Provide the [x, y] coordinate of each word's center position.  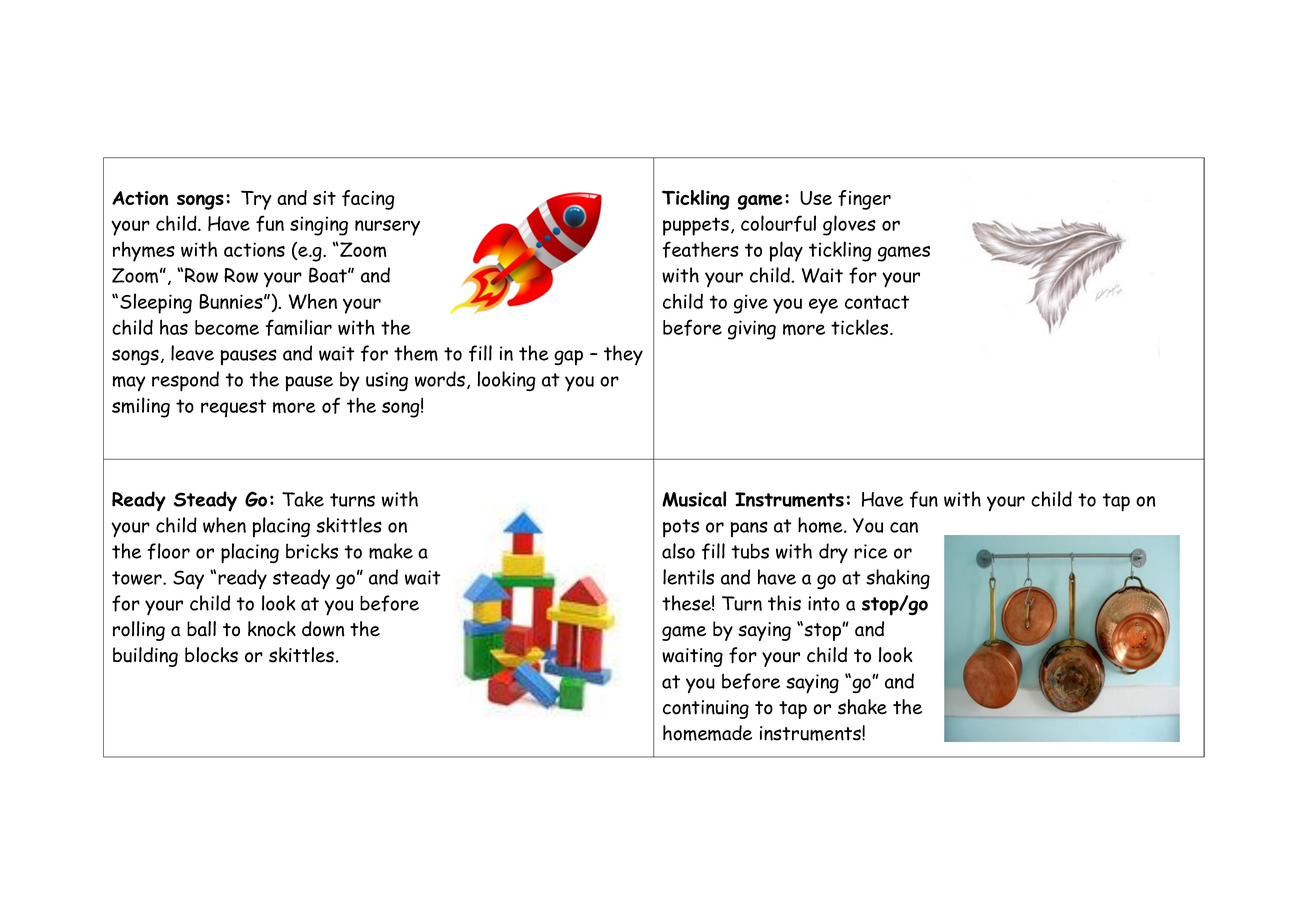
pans [749, 529]
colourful [778, 223]
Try [256, 200]
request [233, 408]
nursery [387, 228]
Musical [694, 499]
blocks [211, 655]
